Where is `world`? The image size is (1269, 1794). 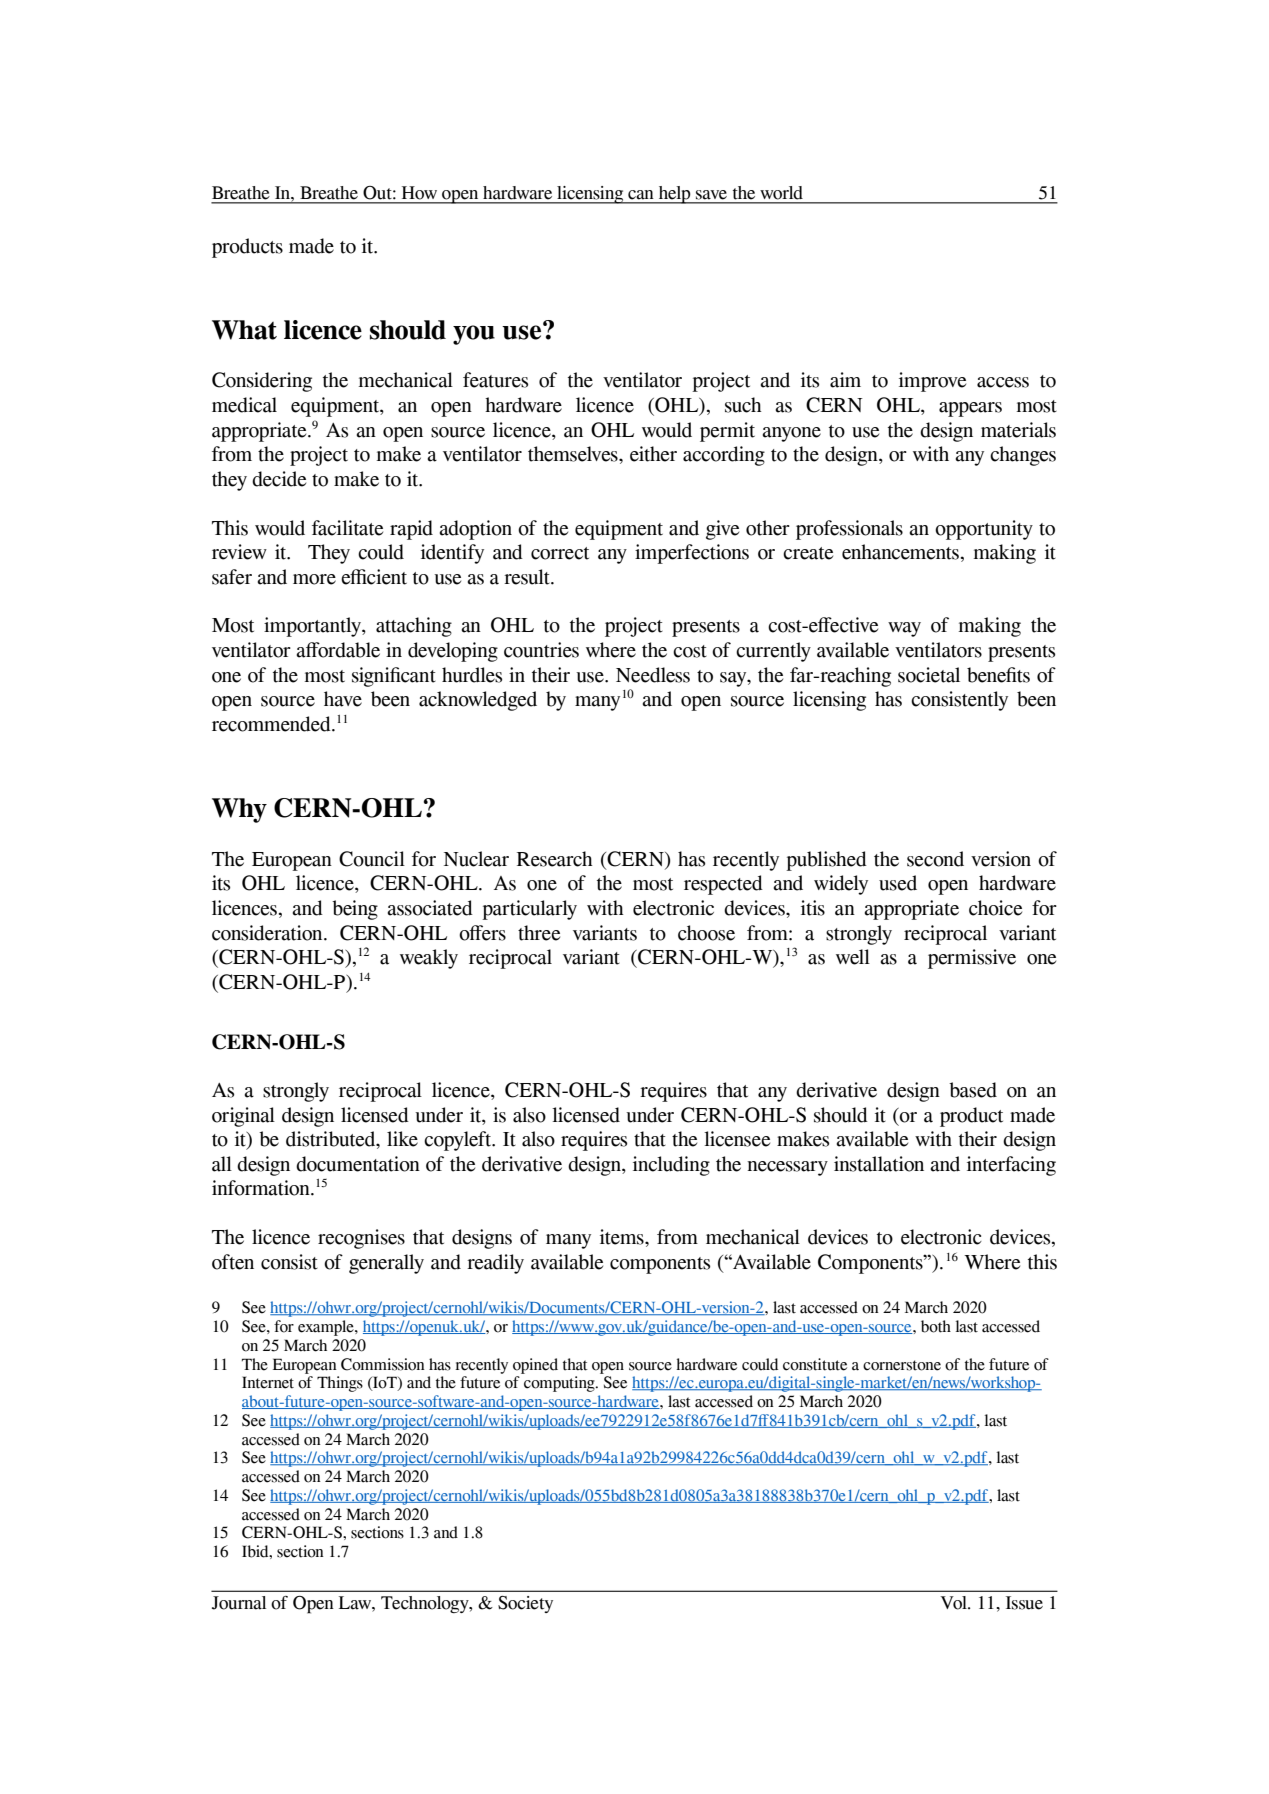
world is located at coordinates (781, 193).
